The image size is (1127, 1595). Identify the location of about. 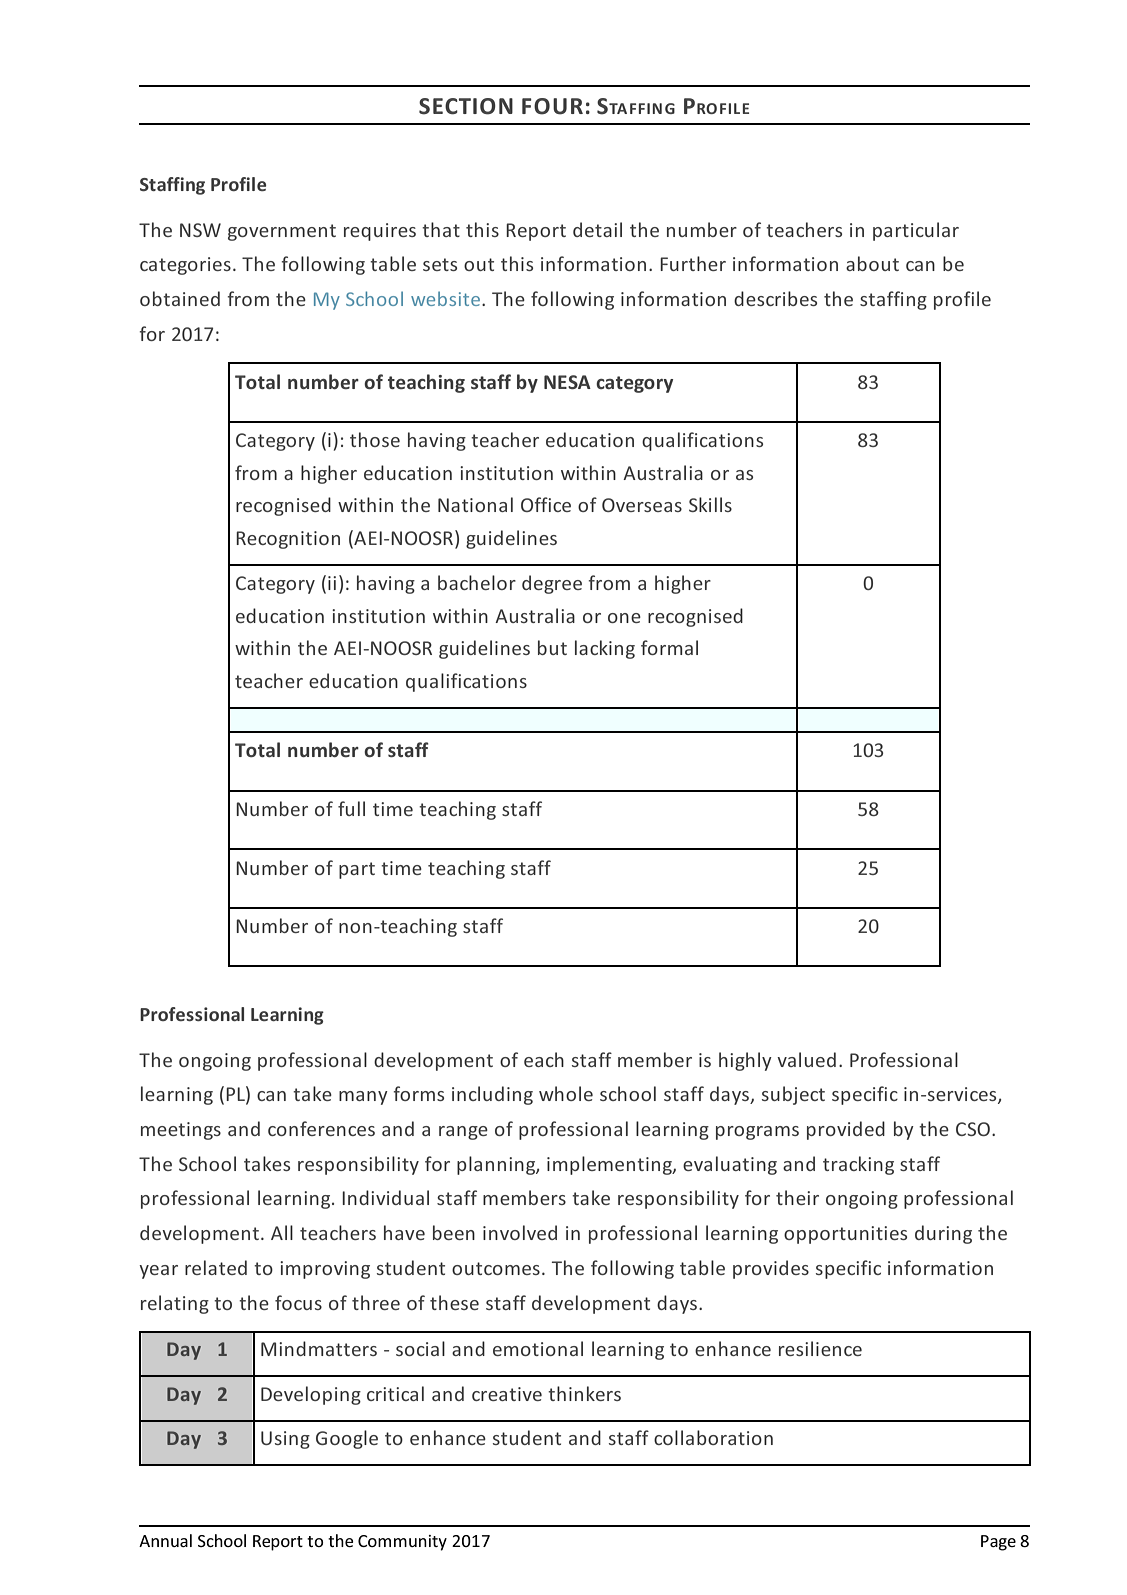
(872, 263).
